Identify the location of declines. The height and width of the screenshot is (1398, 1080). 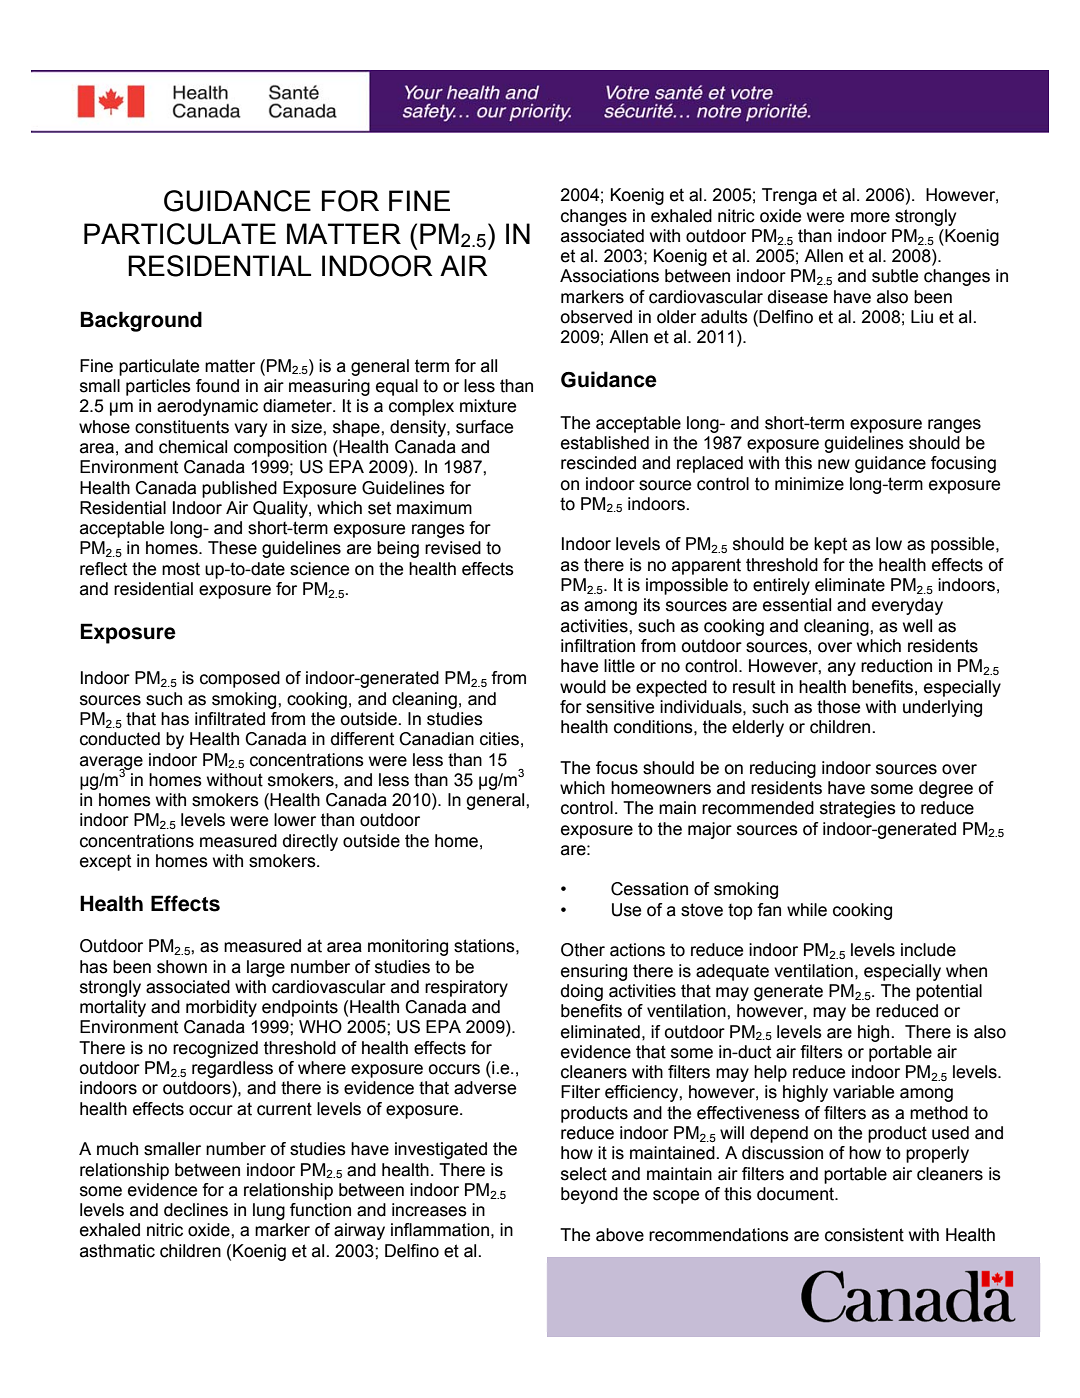
(196, 1210).
